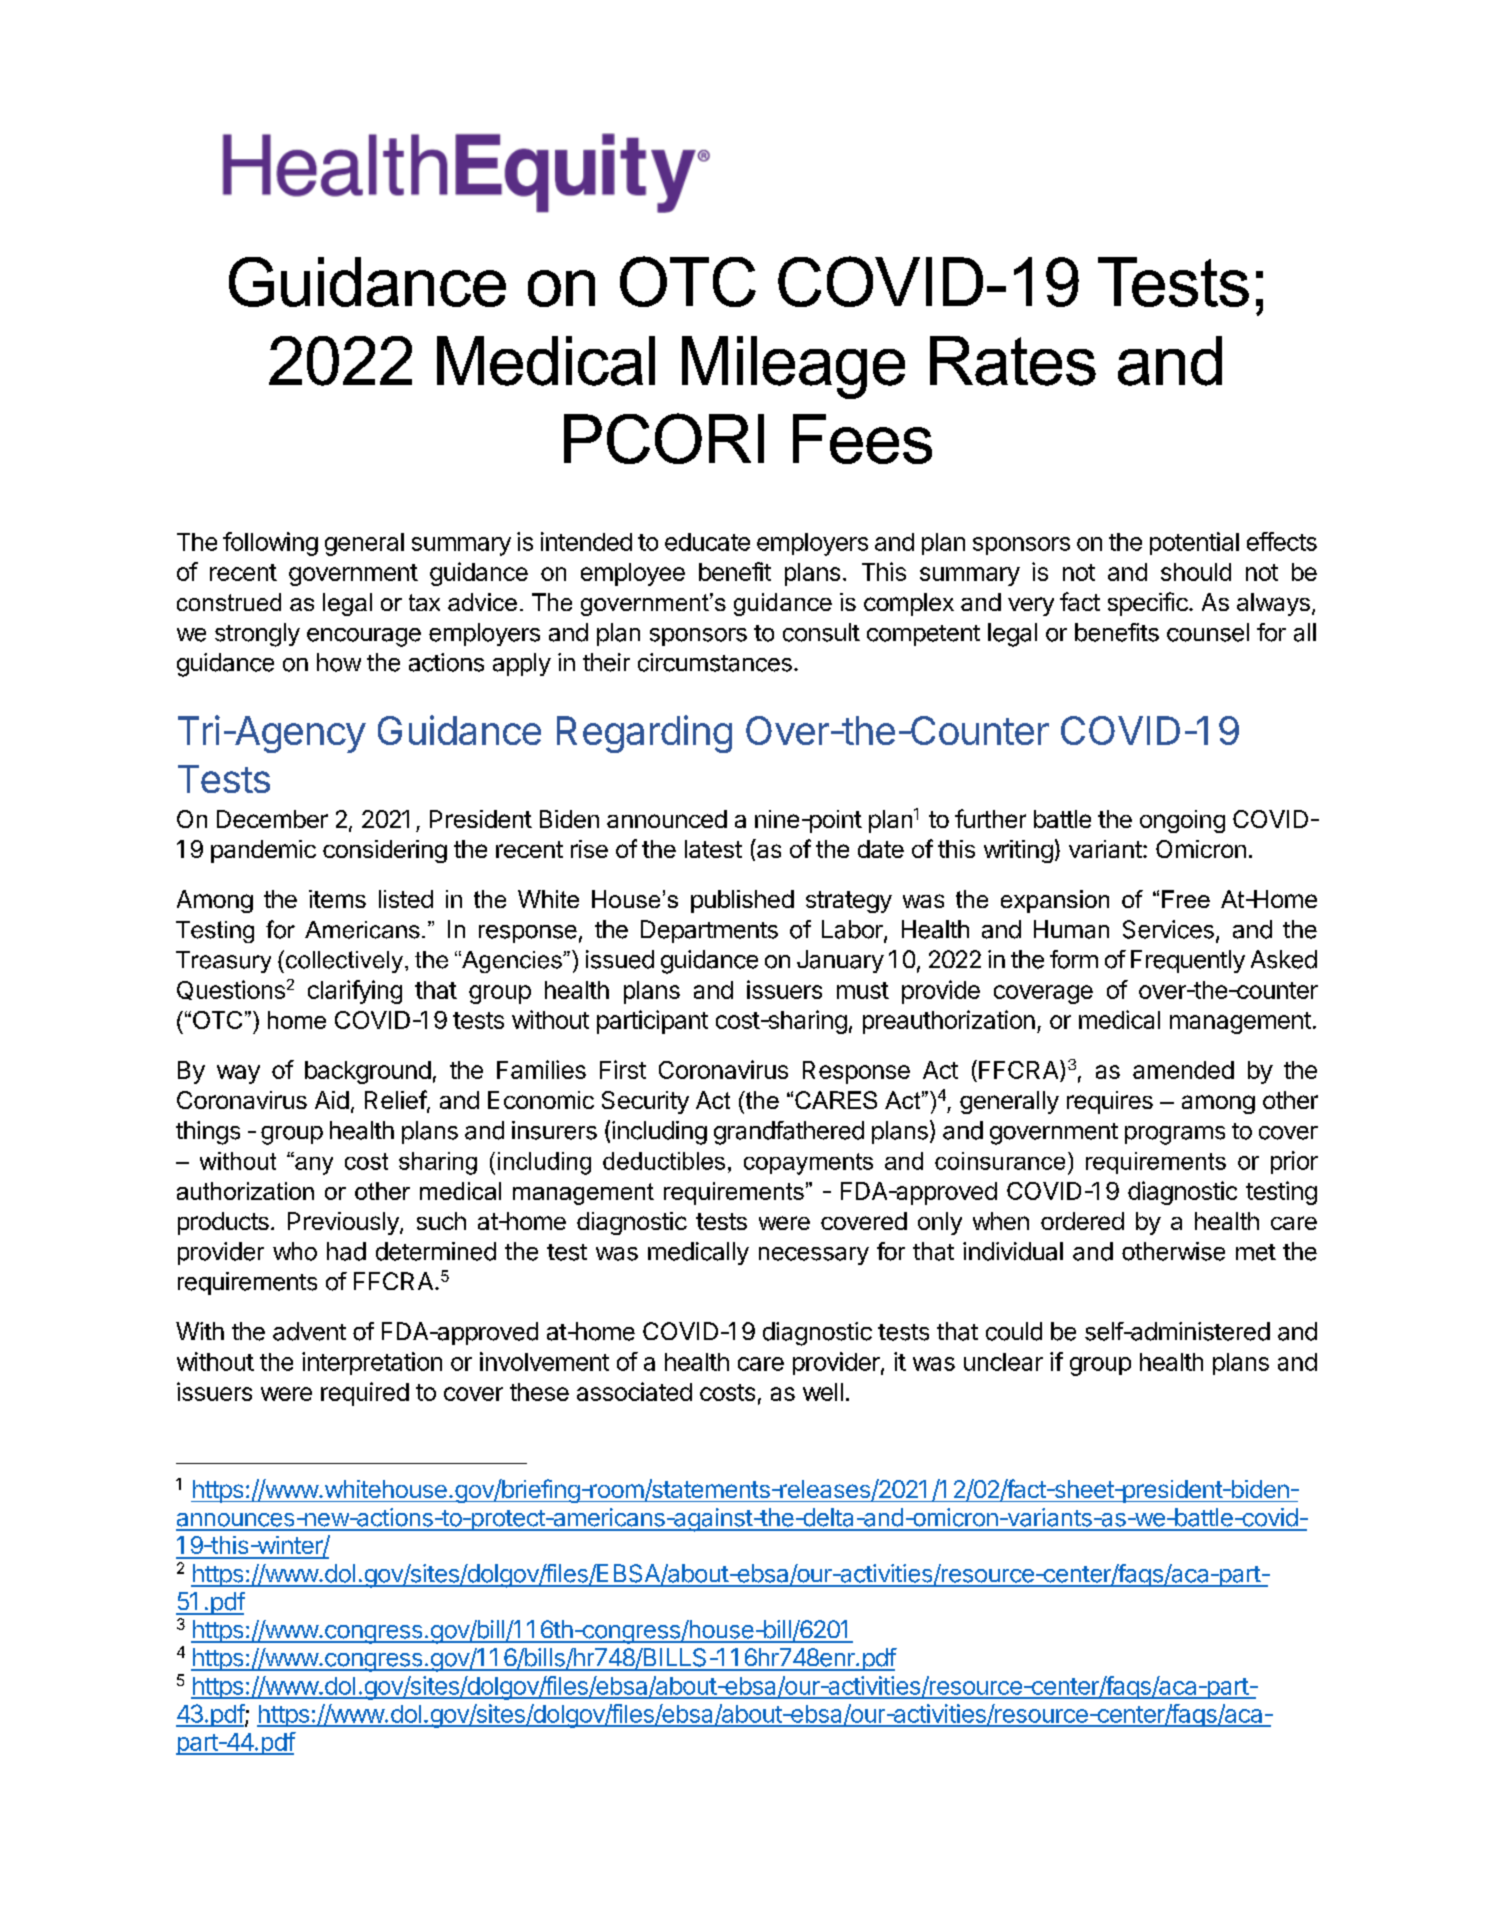  What do you see at coordinates (1208, 632) in the image?
I see `counsel` at bounding box center [1208, 632].
